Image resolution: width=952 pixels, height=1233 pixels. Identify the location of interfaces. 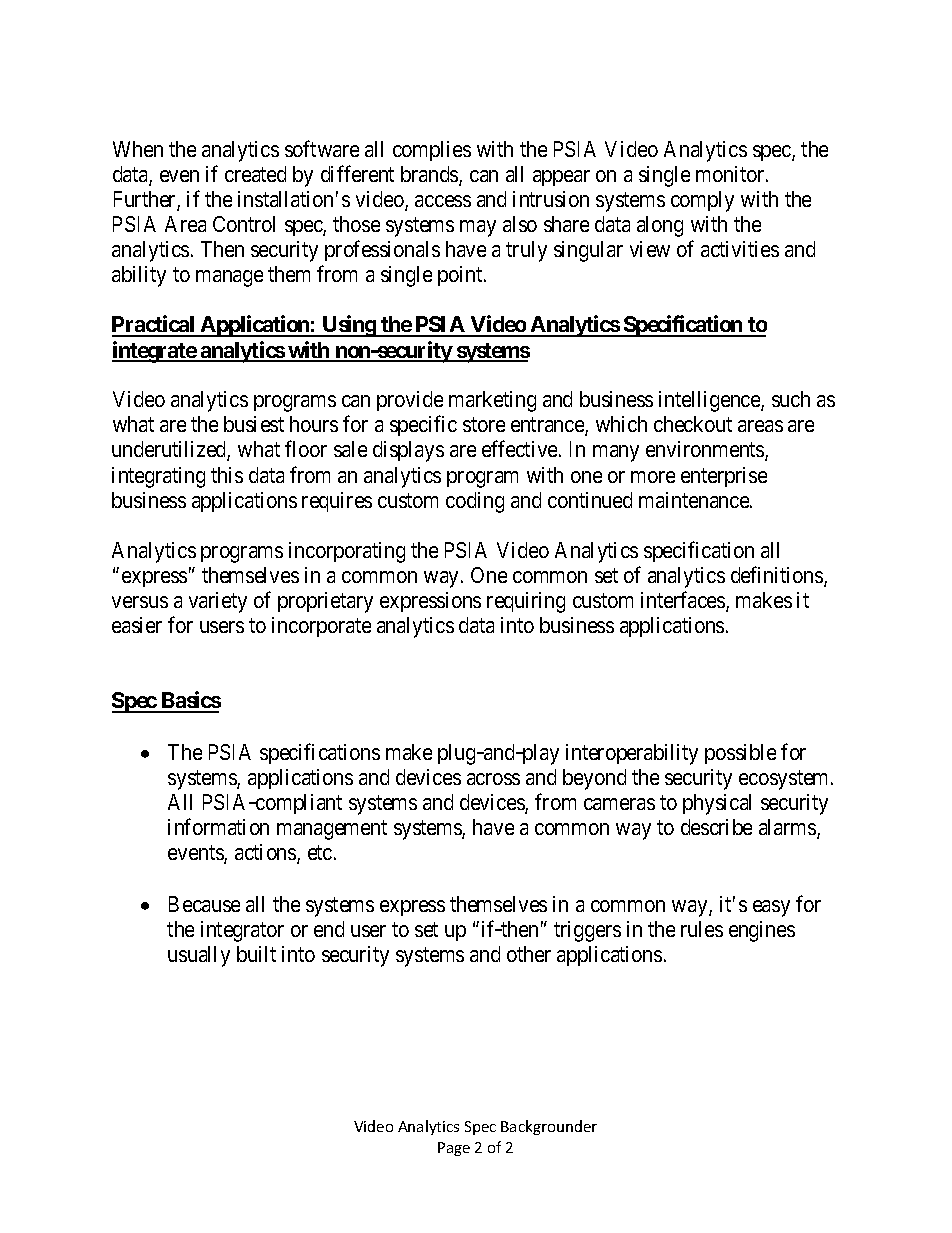
(684, 601).
